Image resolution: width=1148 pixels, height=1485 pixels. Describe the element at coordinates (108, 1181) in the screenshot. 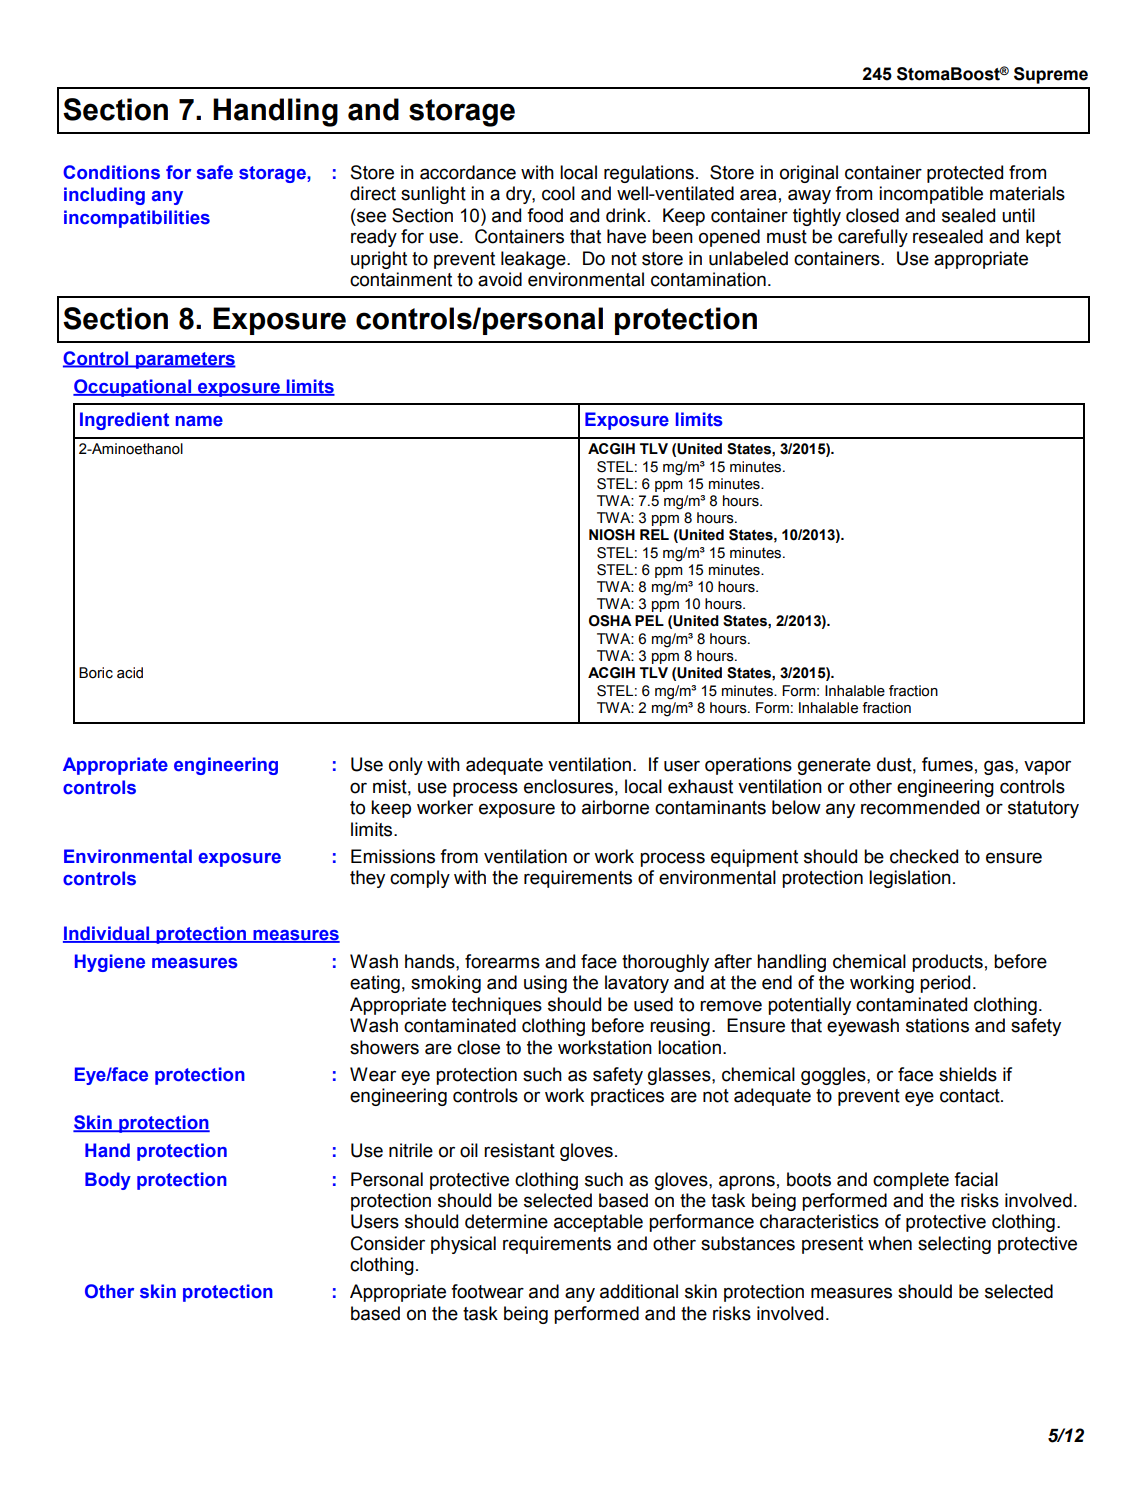

I see `Body` at that location.
